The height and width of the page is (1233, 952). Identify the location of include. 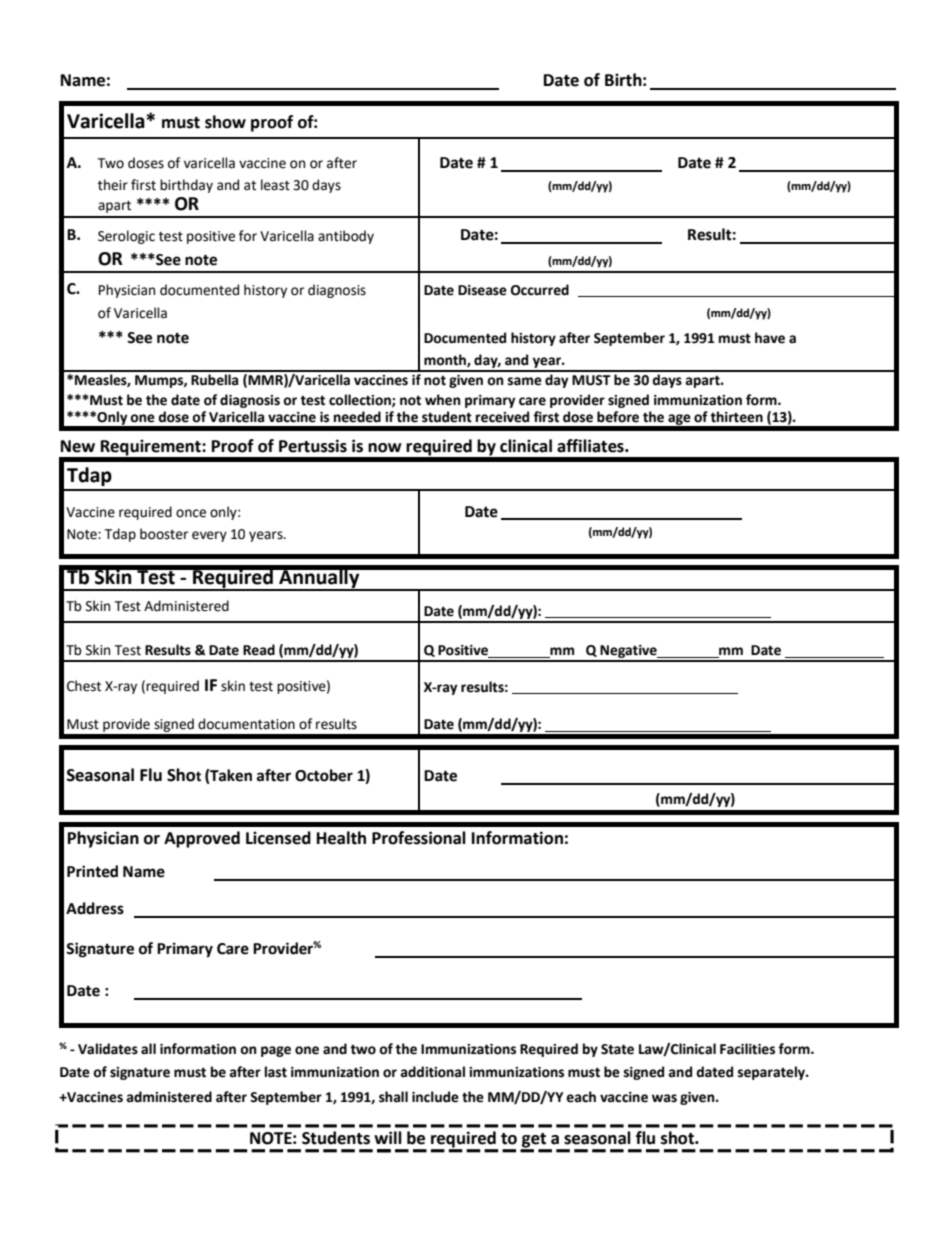
(435, 1097).
